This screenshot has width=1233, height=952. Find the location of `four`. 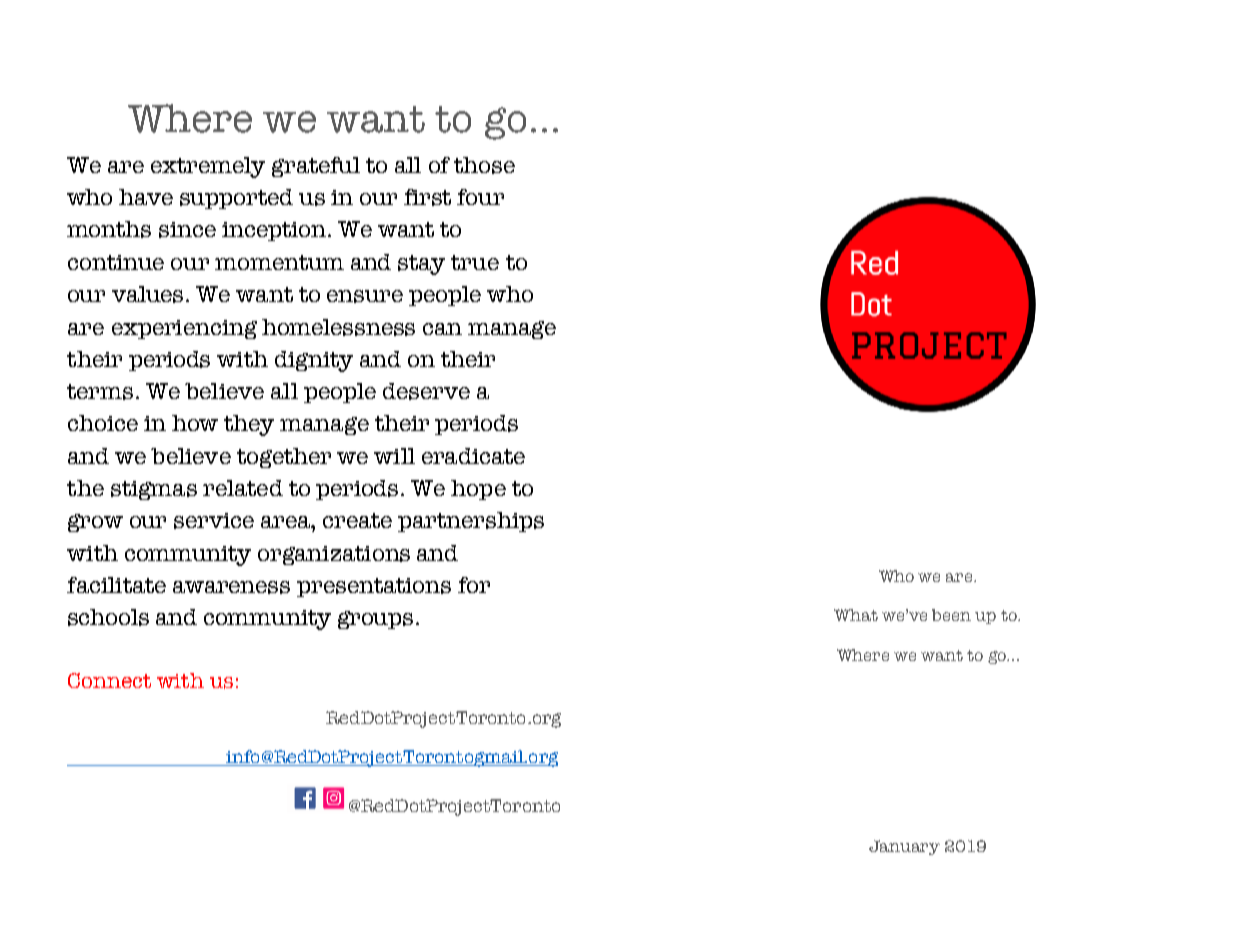

four is located at coordinates (480, 197).
